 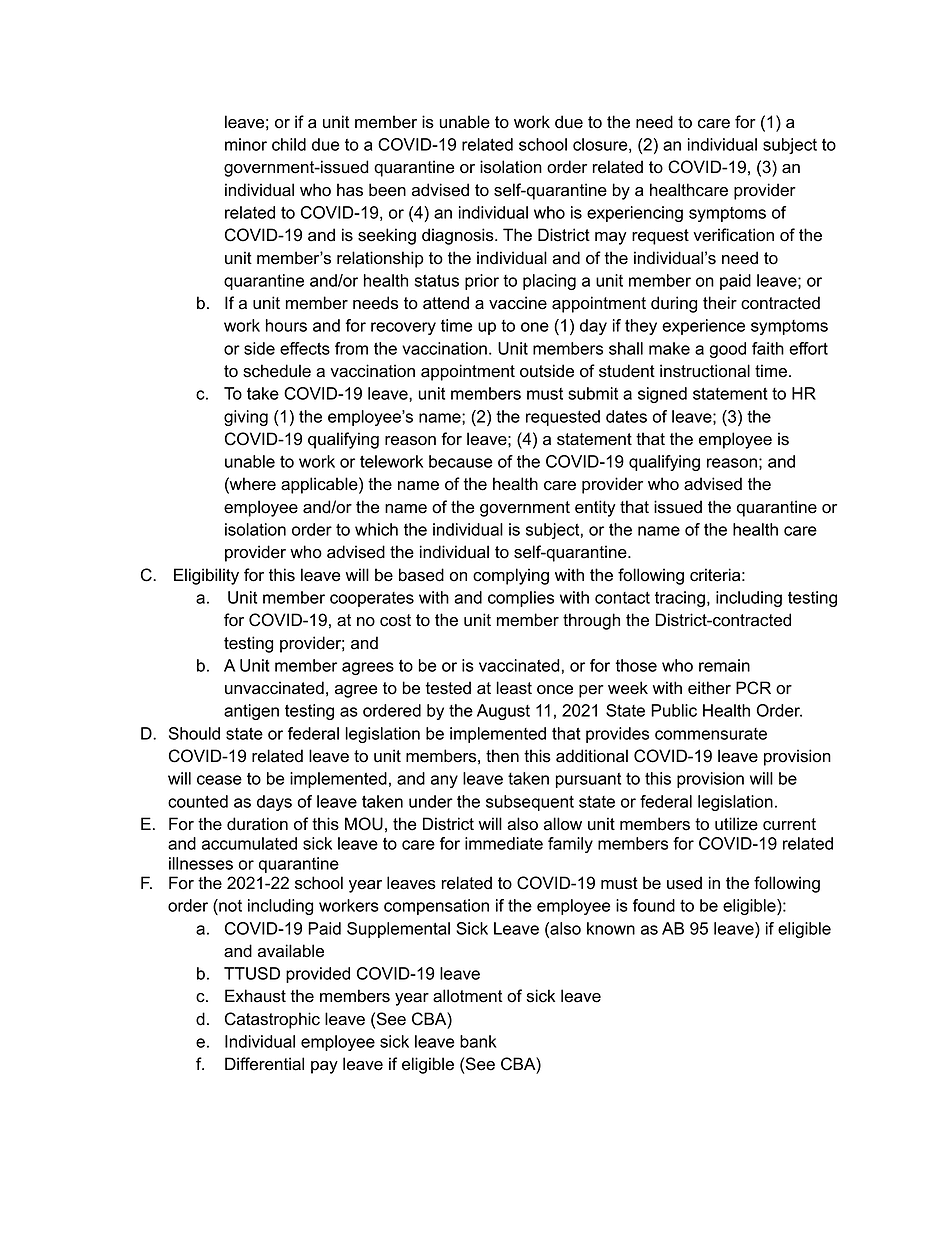 What do you see at coordinates (502, 756) in the screenshot?
I see `then` at bounding box center [502, 756].
